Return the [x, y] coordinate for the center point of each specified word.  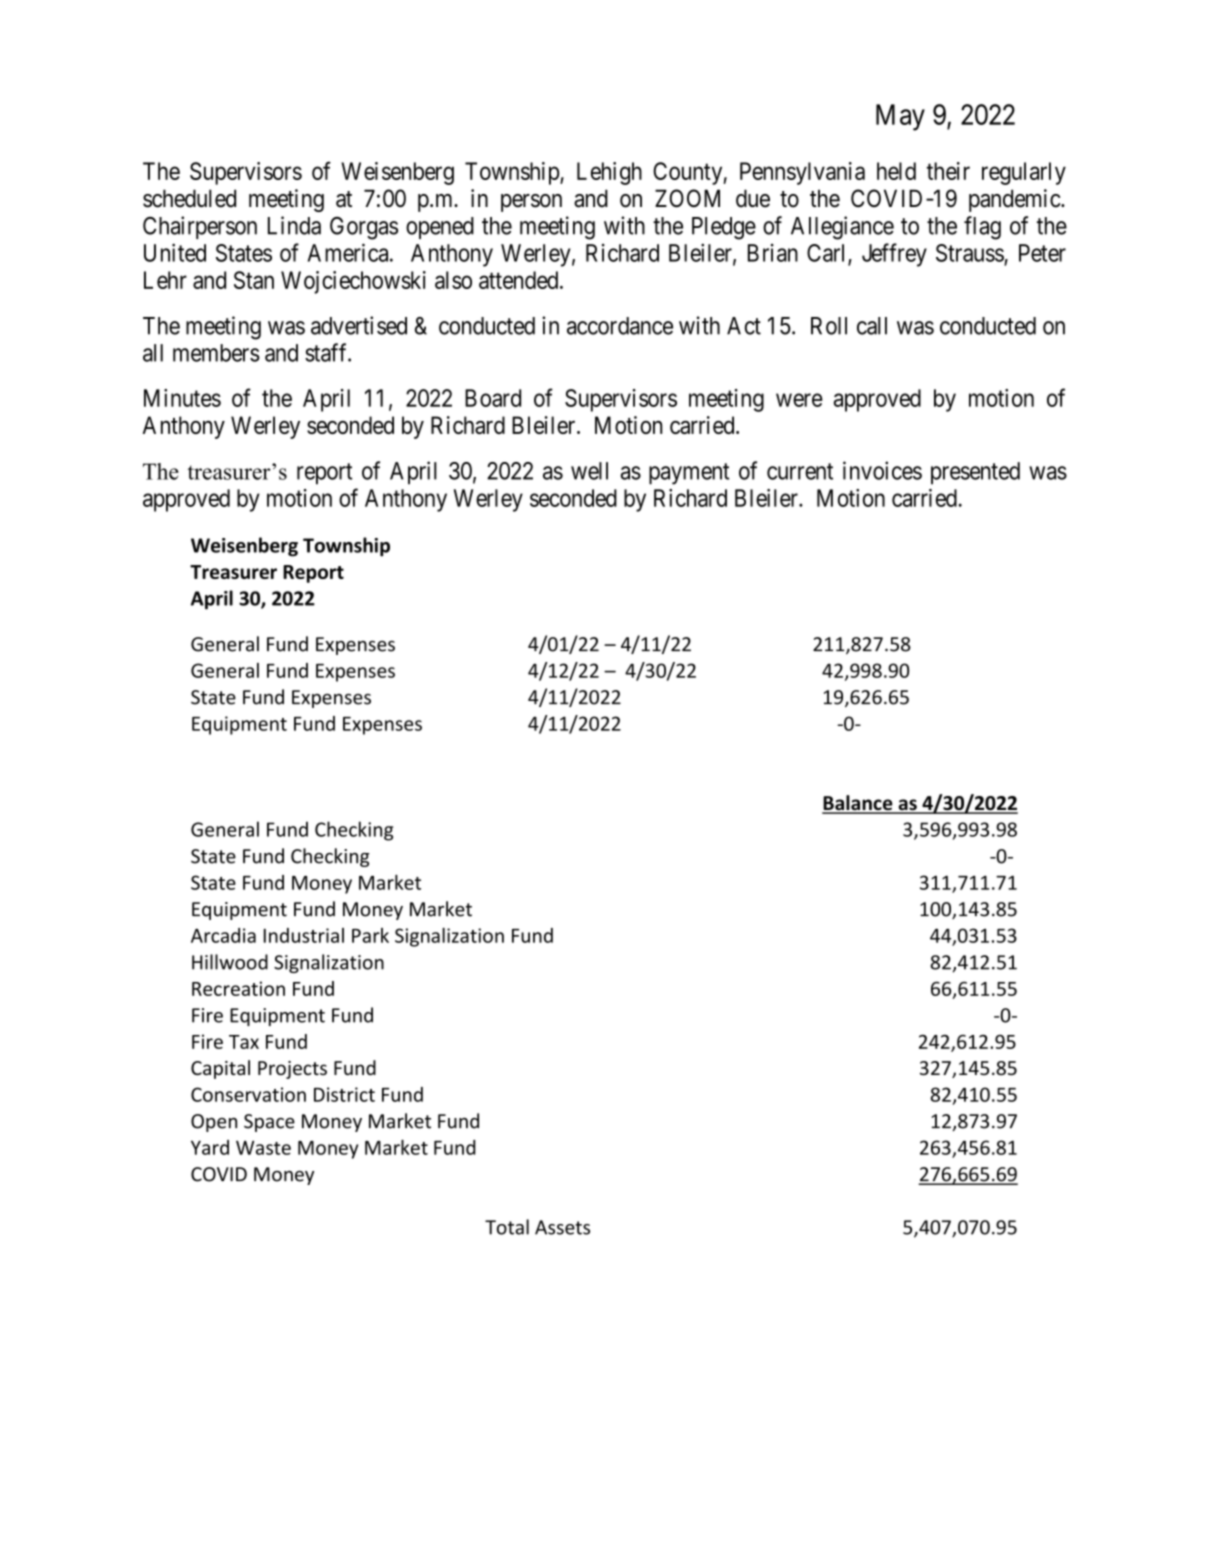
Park [370, 935]
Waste [263, 1148]
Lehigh [609, 173]
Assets [562, 1227]
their [948, 171]
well [589, 471]
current [800, 471]
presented [975, 473]
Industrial [304, 935]
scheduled [189, 198]
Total [507, 1227]
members [216, 353]
